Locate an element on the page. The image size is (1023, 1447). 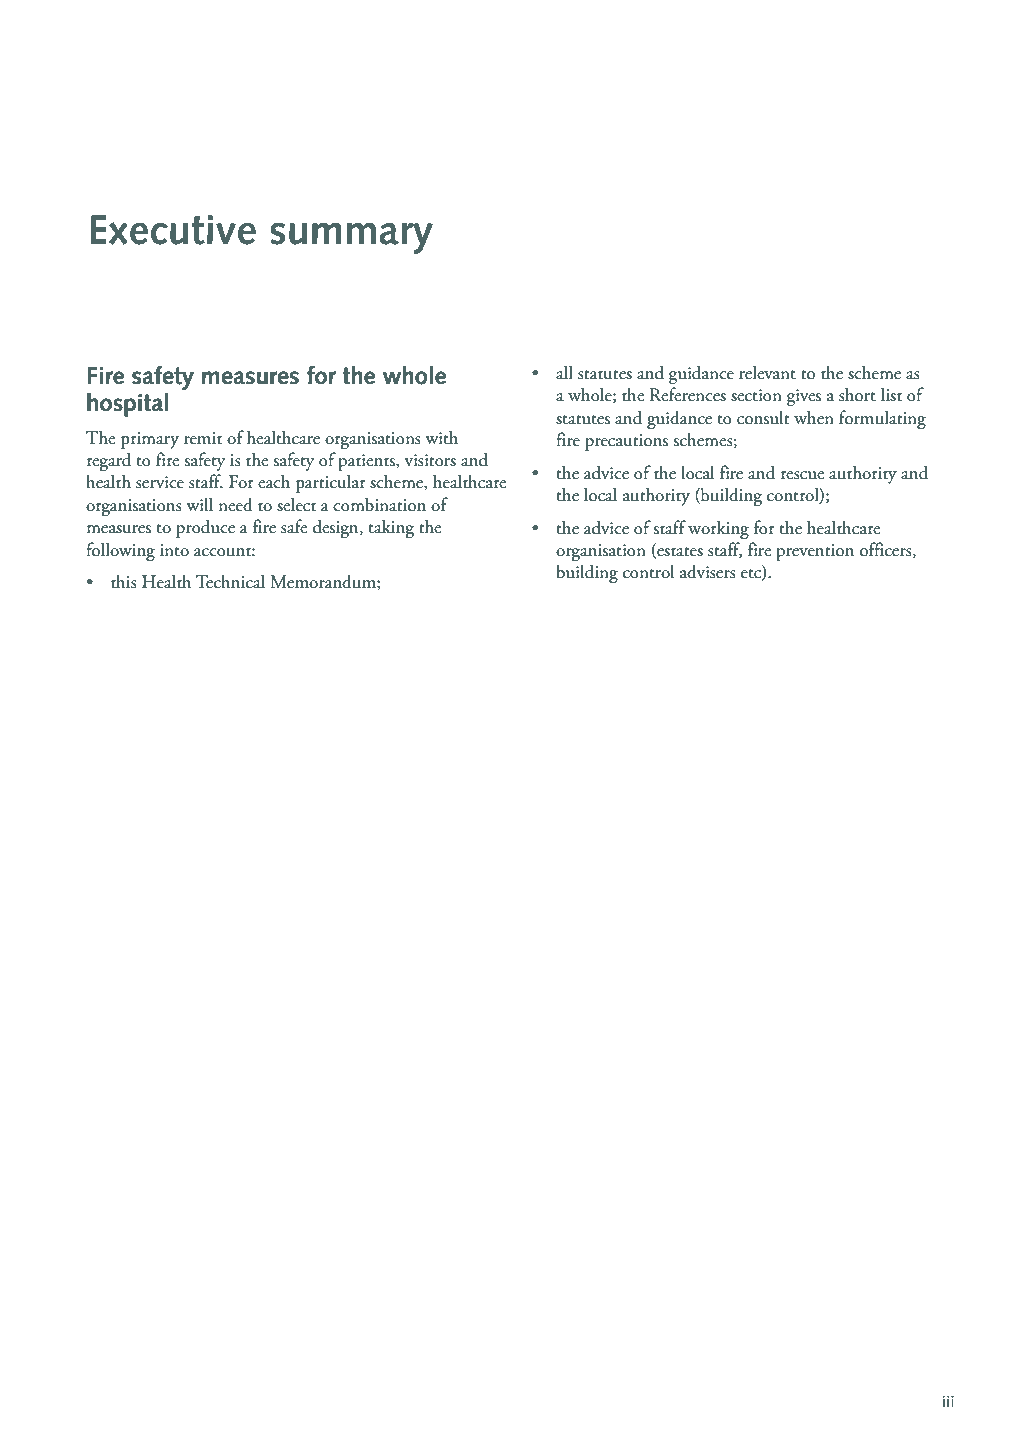
taking is located at coordinates (391, 528).
